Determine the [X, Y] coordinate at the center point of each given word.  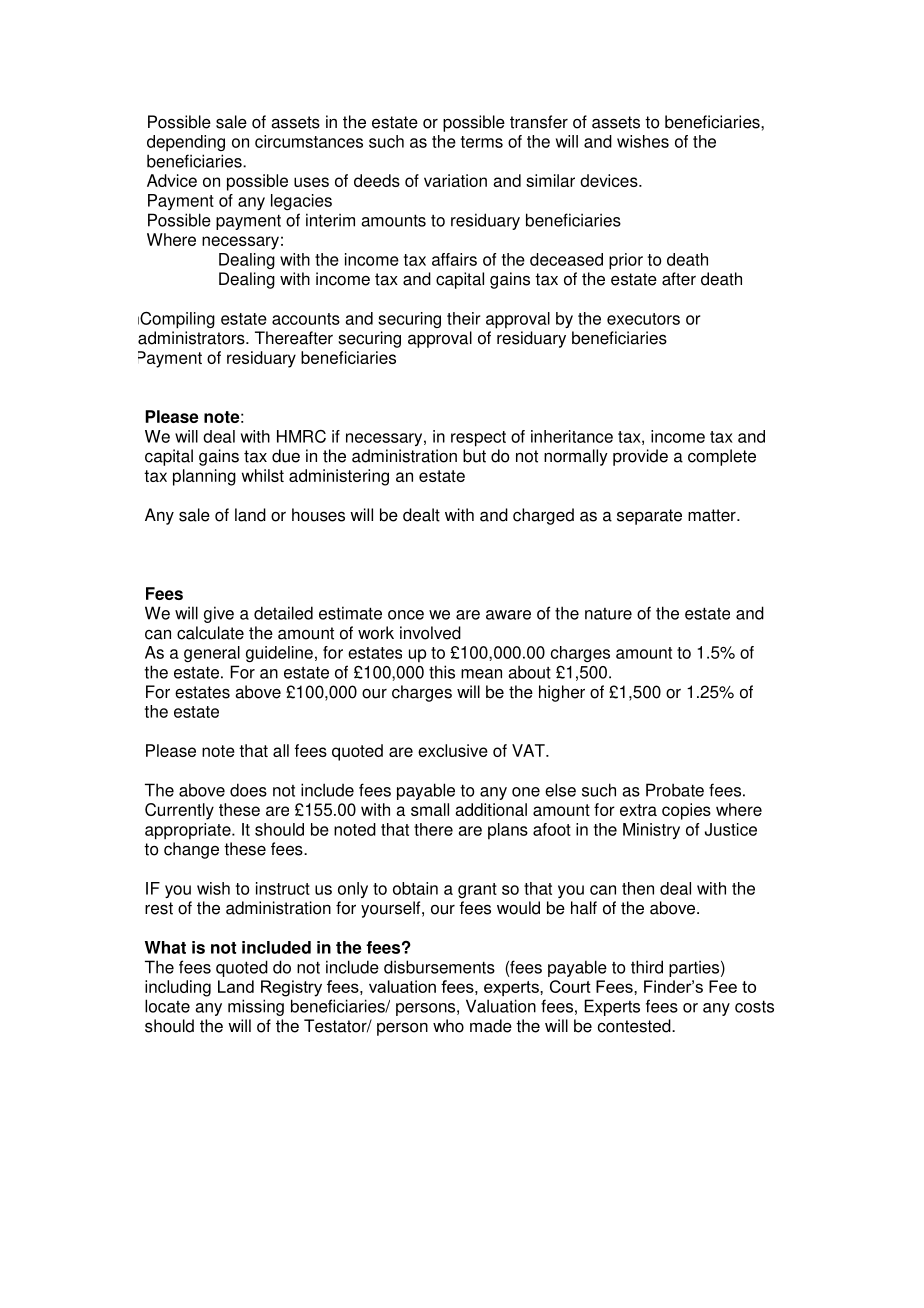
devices [610, 180]
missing [256, 1007]
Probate [675, 790]
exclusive [453, 750]
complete [722, 457]
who [448, 1026]
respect [478, 439]
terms [482, 142]
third [647, 967]
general [212, 654]
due [286, 456]
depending [186, 143]
